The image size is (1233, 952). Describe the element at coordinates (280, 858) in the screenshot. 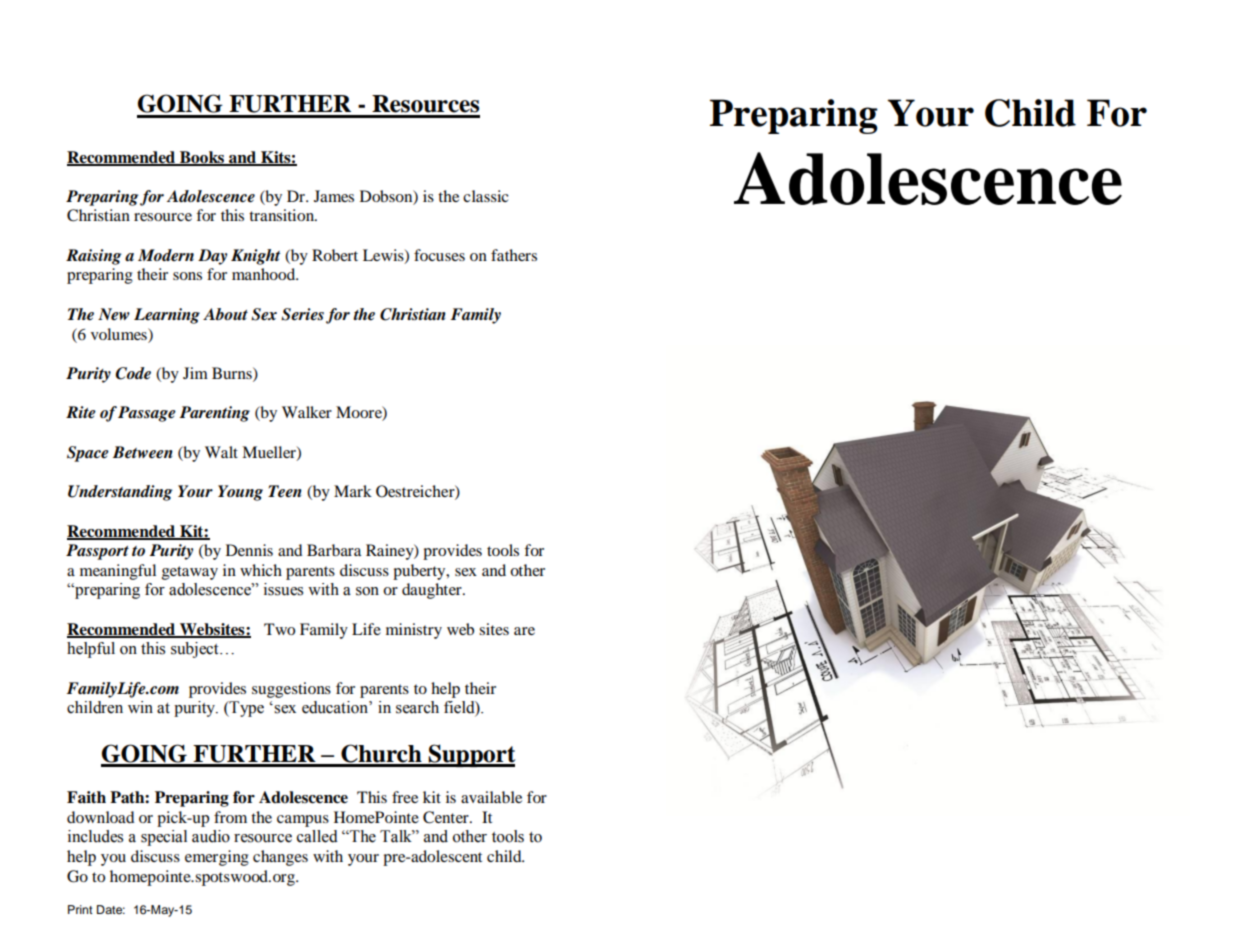

I see `changes` at that location.
